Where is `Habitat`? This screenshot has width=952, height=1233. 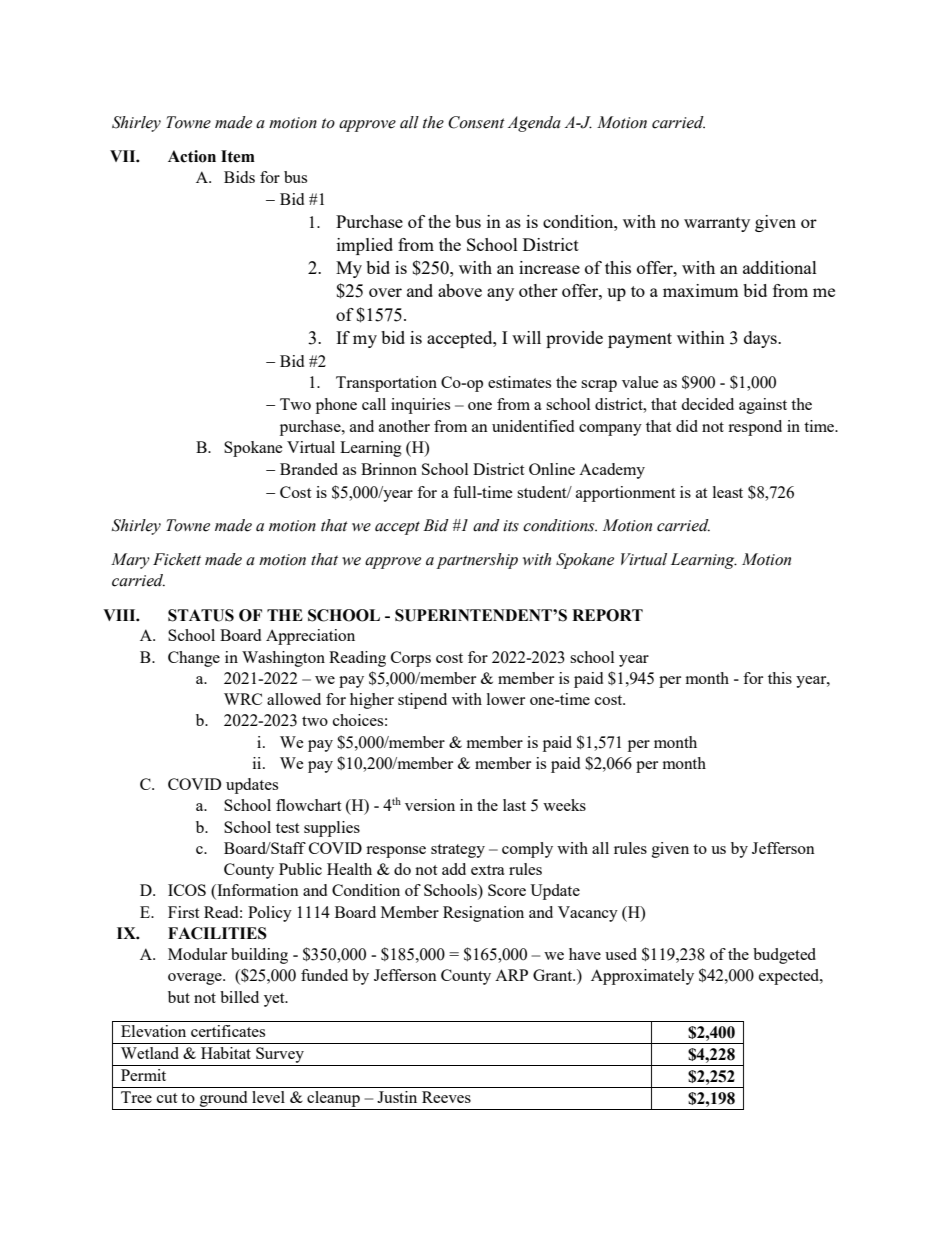 Habitat is located at coordinates (226, 1053).
